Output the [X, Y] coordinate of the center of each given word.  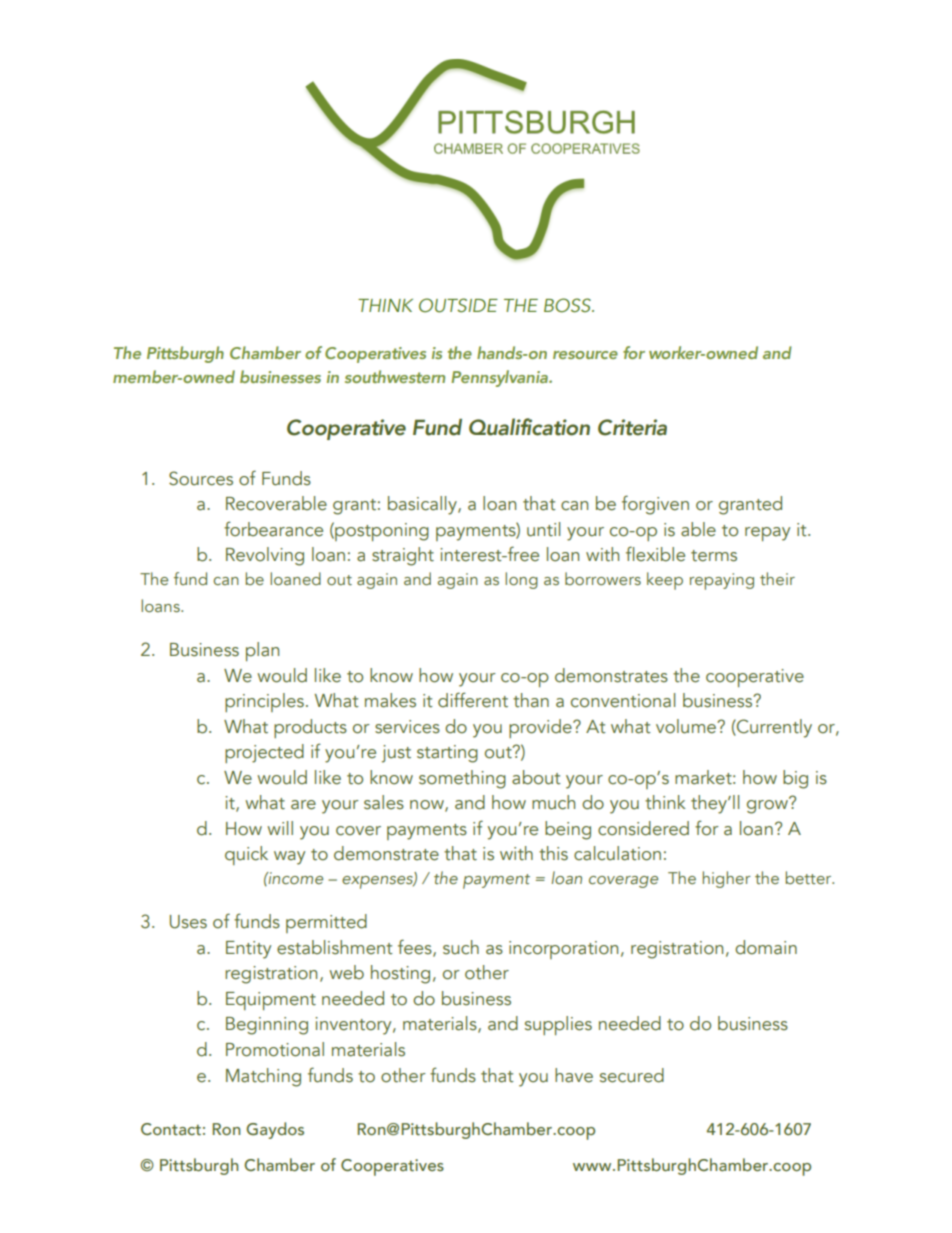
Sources [201, 478]
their [777, 578]
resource [585, 355]
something [462, 779]
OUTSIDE [458, 305]
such [461, 947]
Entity [248, 950]
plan [262, 651]
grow [768, 806]
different [473, 700]
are [303, 805]
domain [766, 947]
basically [423, 505]
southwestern [395, 376]
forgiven [655, 505]
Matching [263, 1077]
